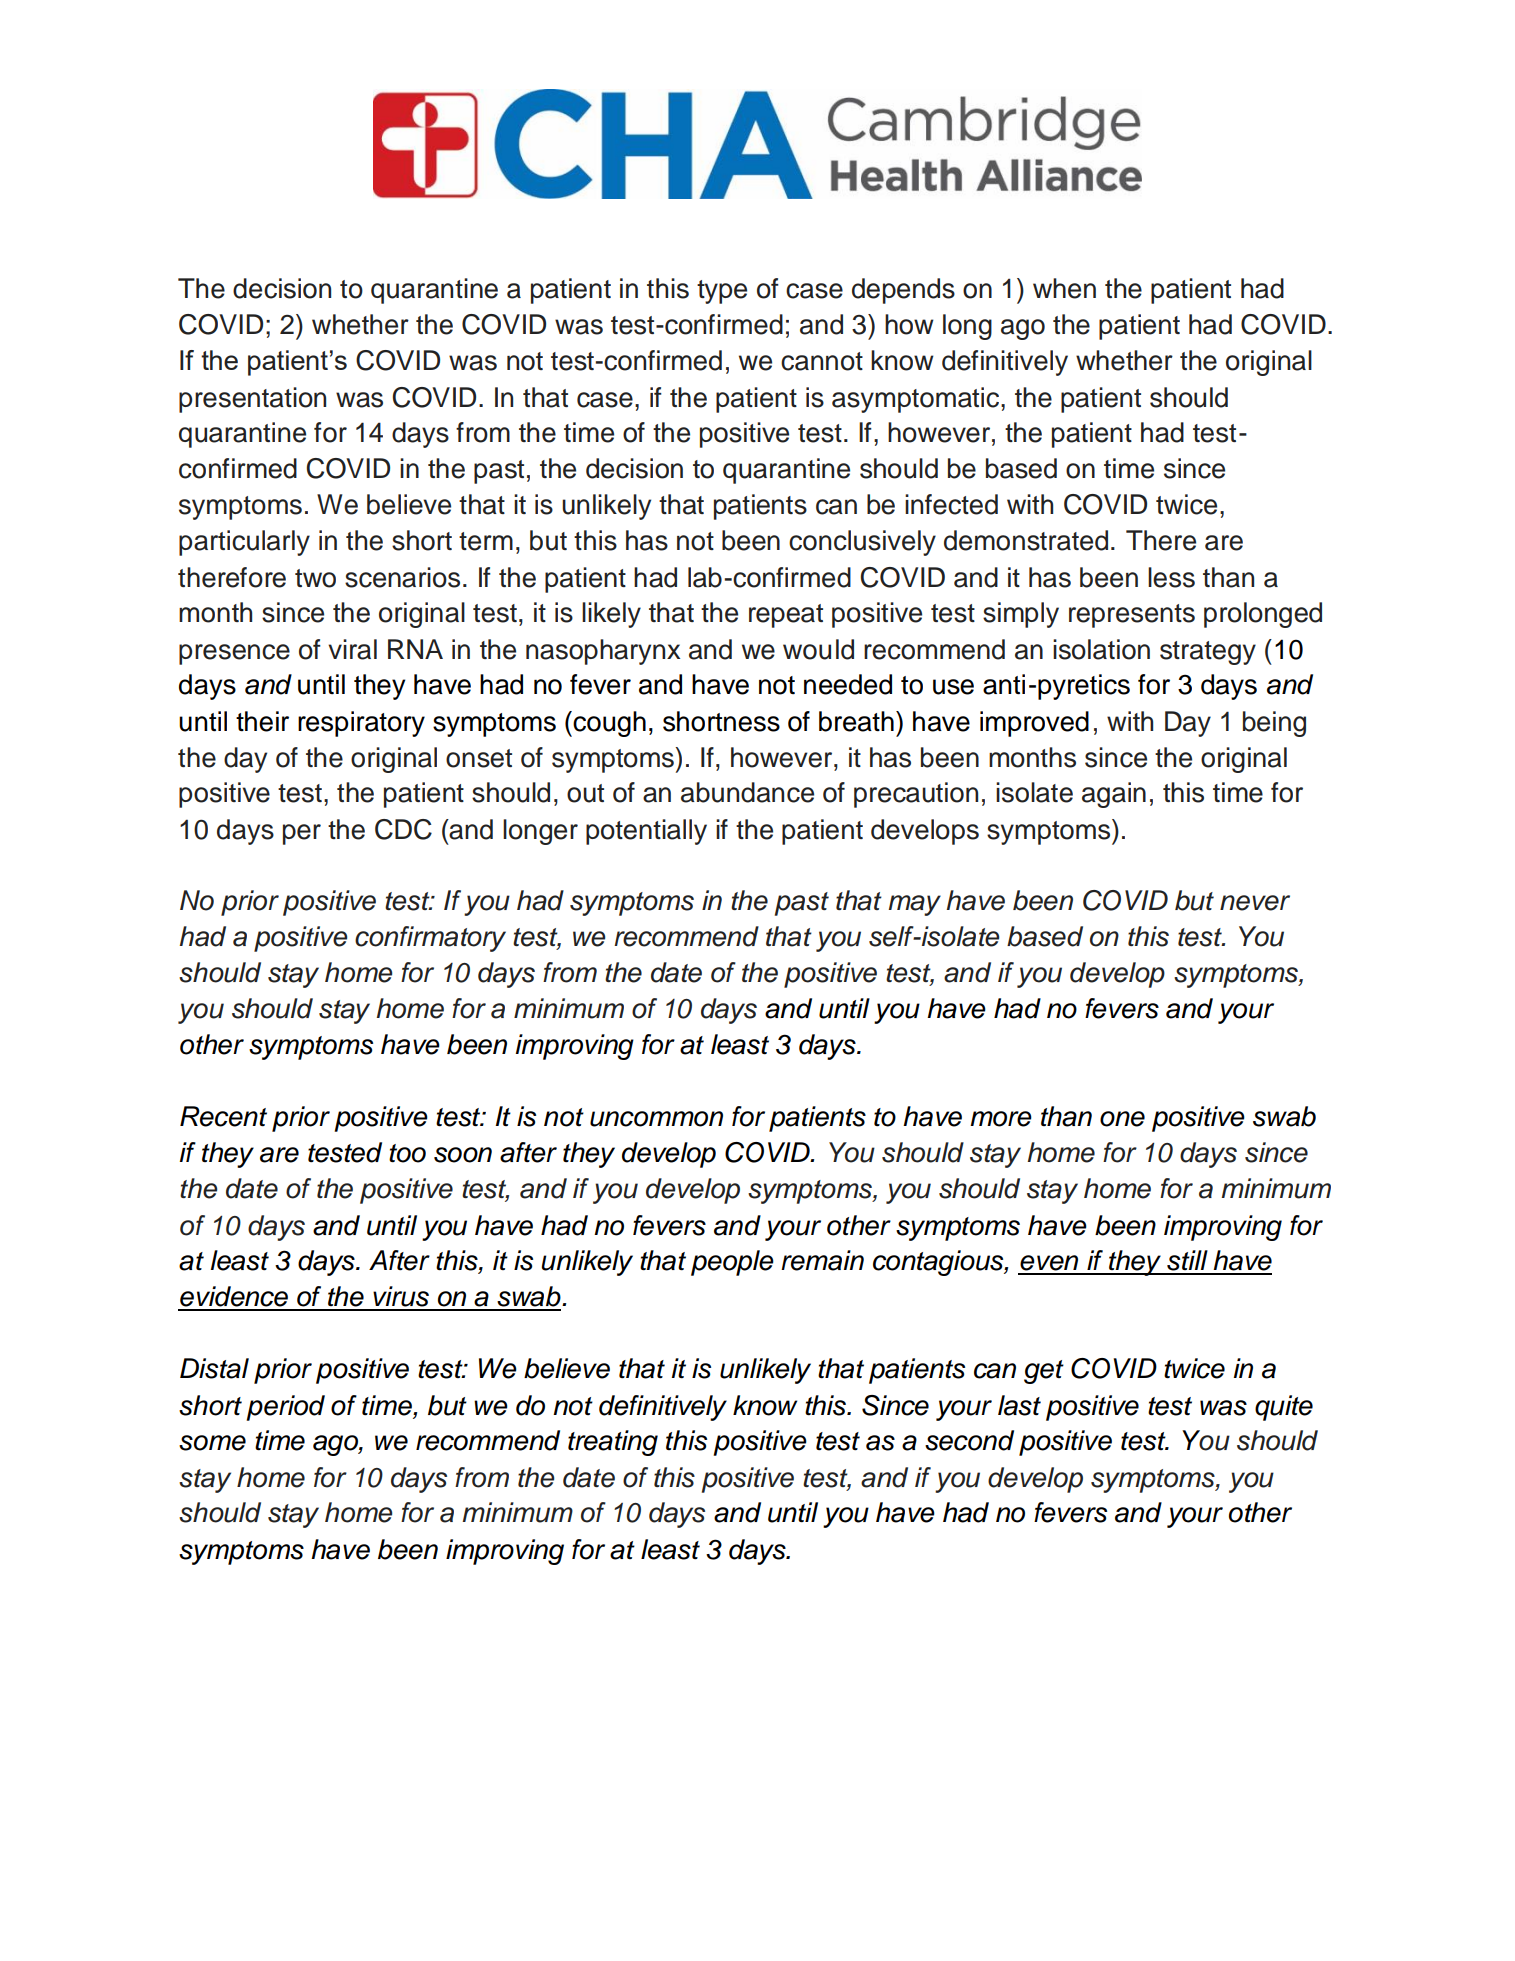 This screenshot has height=1961, width=1515. Describe the element at coordinates (1255, 903) in the screenshot. I see `never` at that location.
